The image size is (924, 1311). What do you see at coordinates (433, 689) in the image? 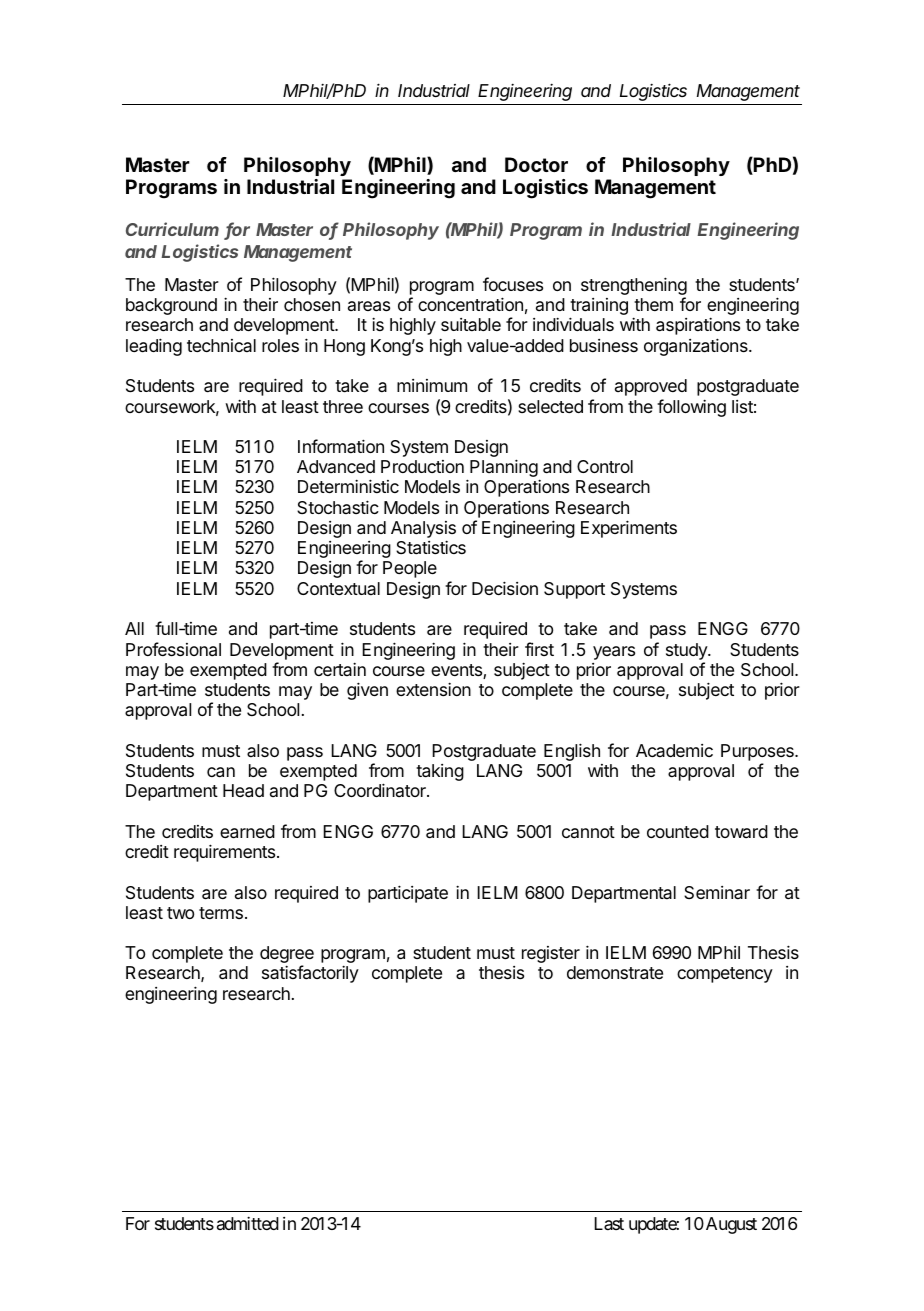
I see `extension` at bounding box center [433, 689].
